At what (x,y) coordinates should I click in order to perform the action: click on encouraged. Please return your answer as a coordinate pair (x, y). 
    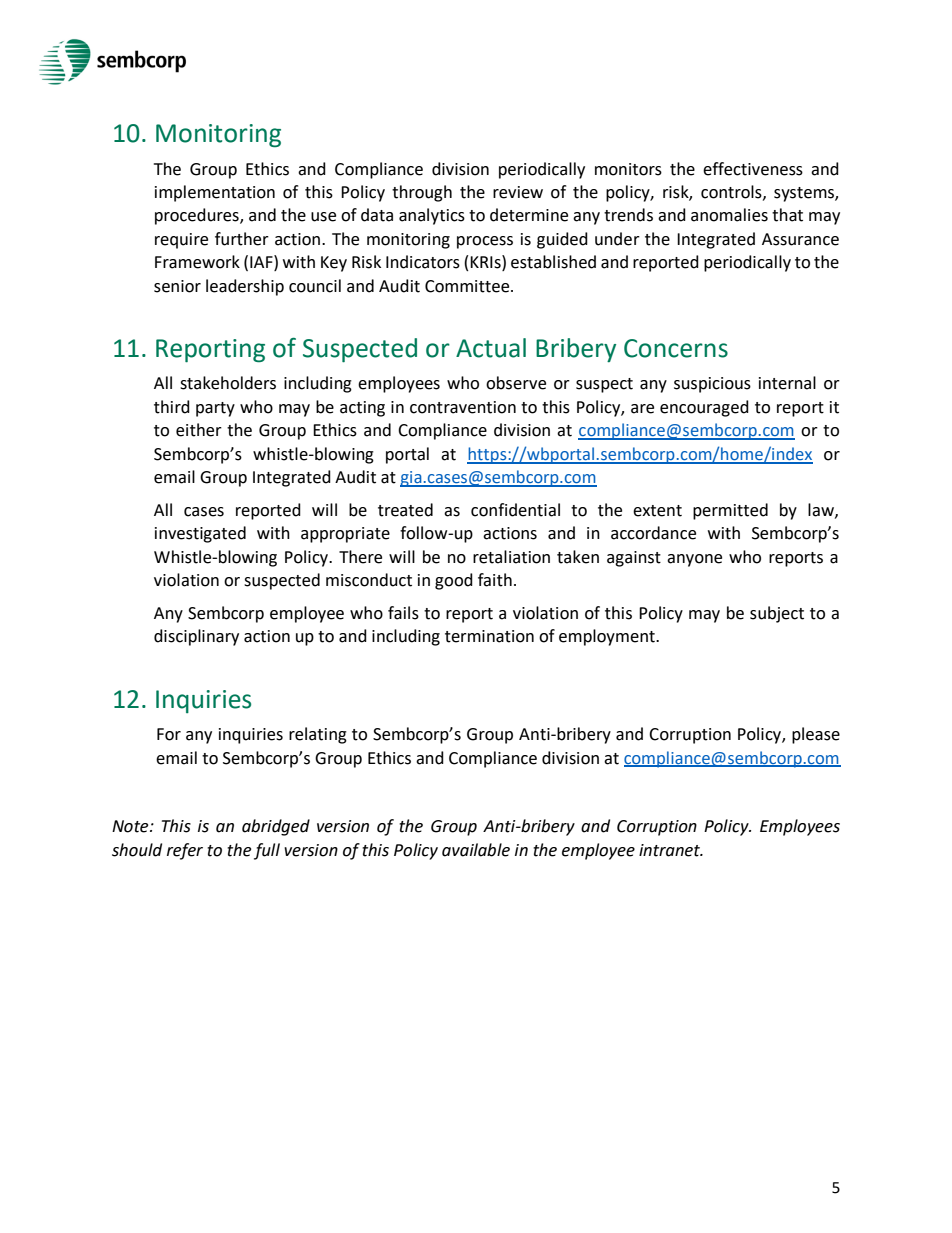
    Looking at the image, I should click on (704, 408).
